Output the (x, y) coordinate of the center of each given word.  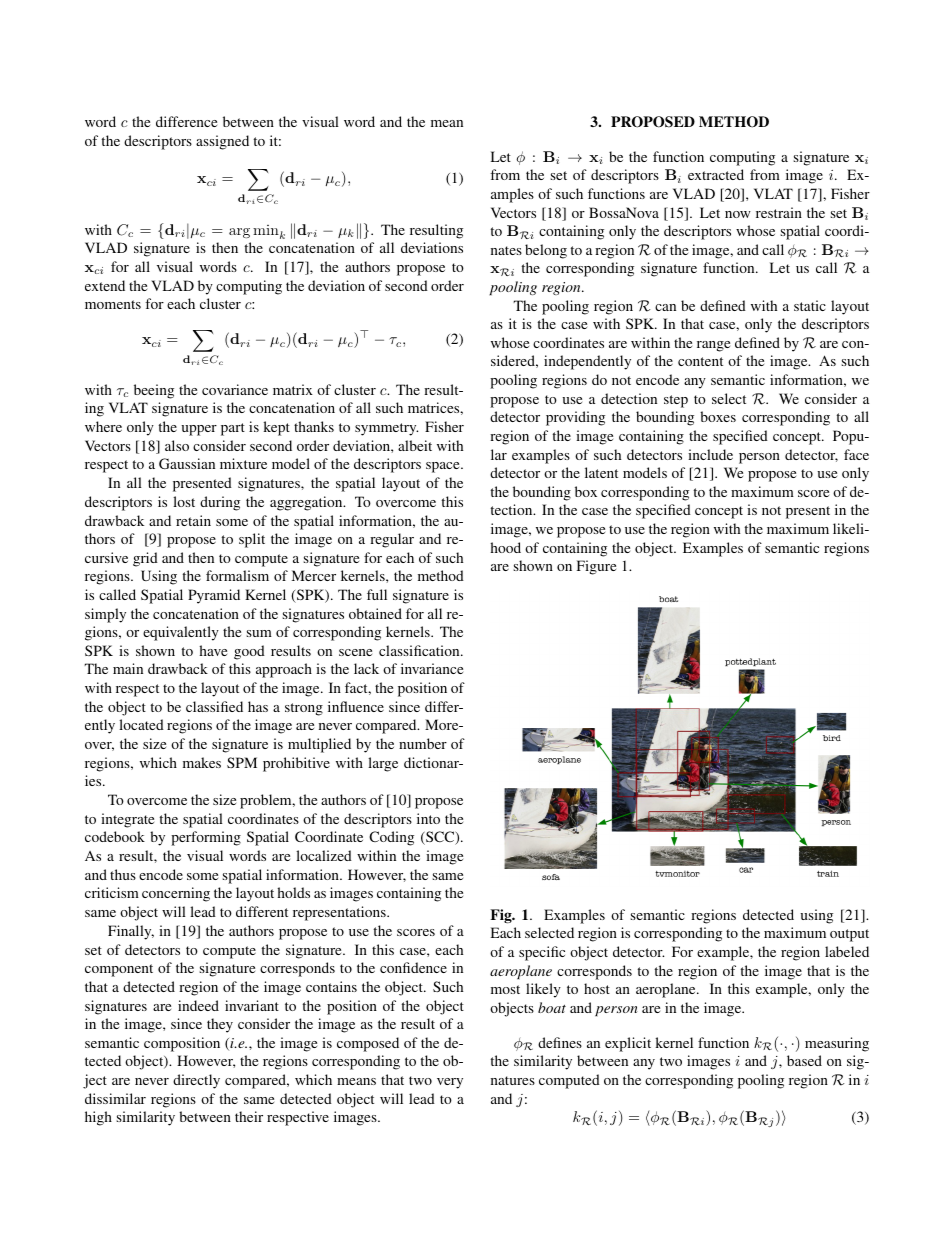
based (804, 1060)
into (428, 818)
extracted (716, 174)
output (849, 935)
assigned (222, 142)
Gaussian (187, 463)
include (710, 454)
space (444, 467)
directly (196, 1081)
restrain (779, 212)
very (450, 1083)
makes (202, 762)
